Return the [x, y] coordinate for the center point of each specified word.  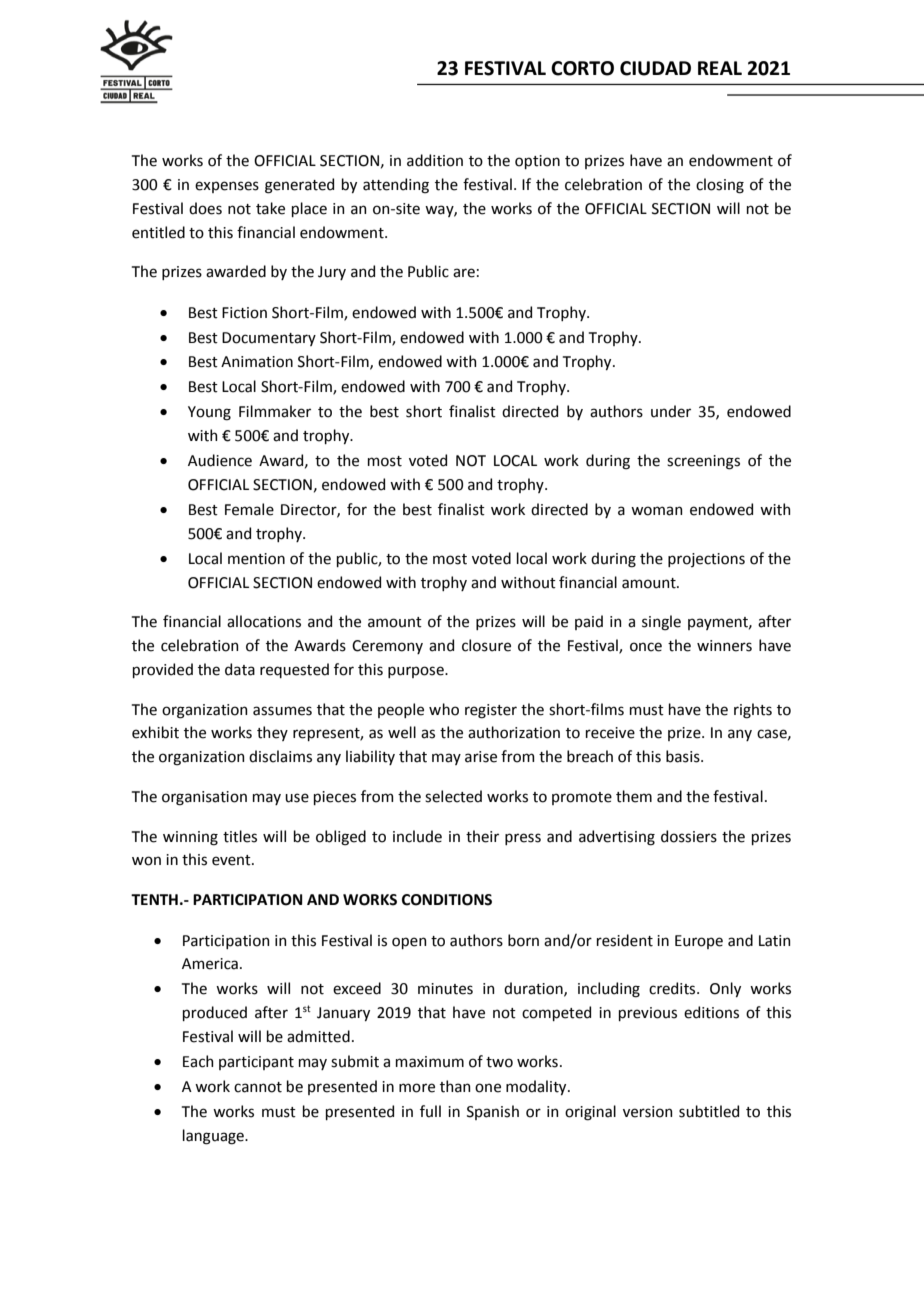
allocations [264, 621]
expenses [227, 187]
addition [435, 160]
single [661, 623]
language [214, 1137]
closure [486, 645]
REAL [720, 68]
